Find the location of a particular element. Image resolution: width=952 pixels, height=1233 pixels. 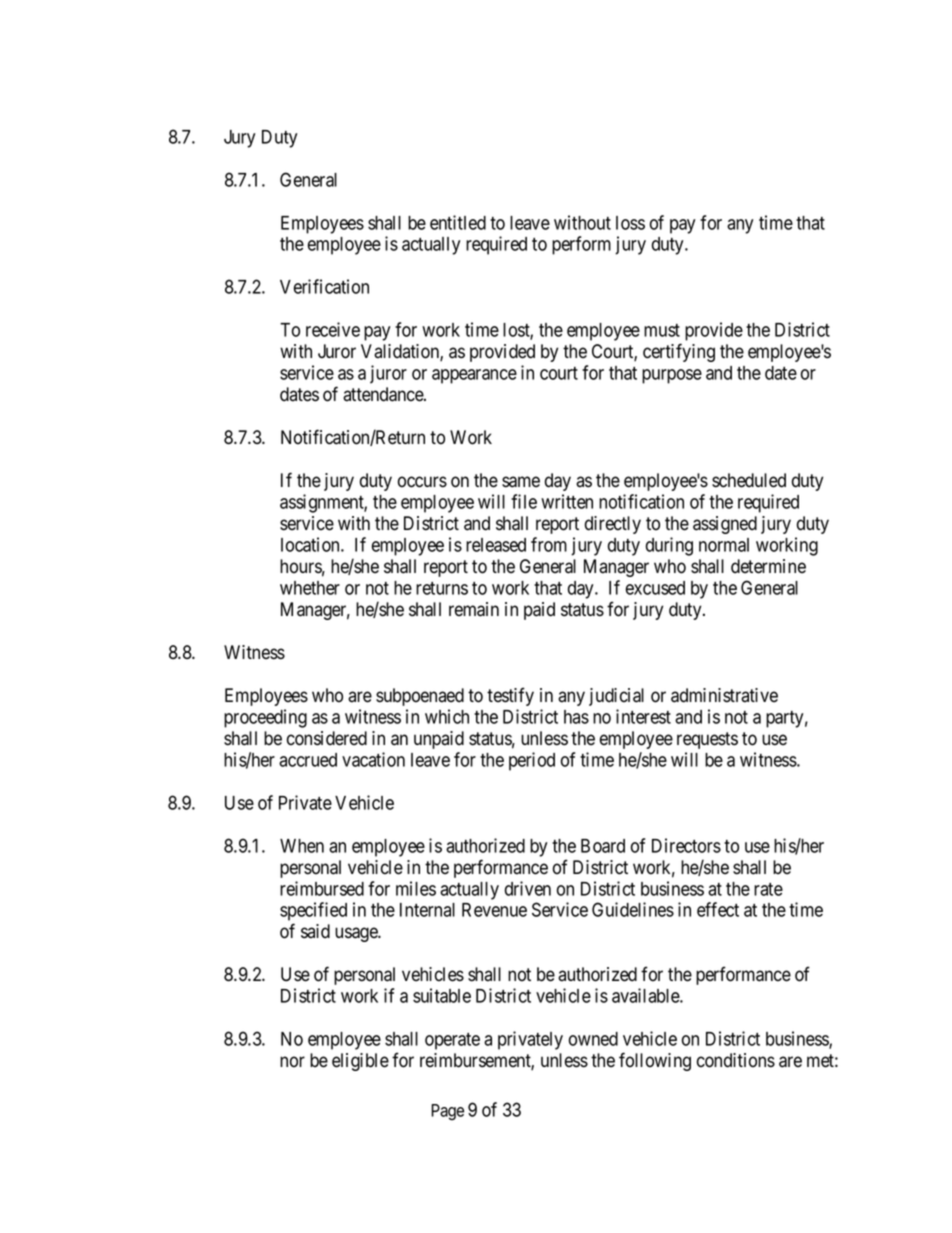

driven is located at coordinates (528, 888).
